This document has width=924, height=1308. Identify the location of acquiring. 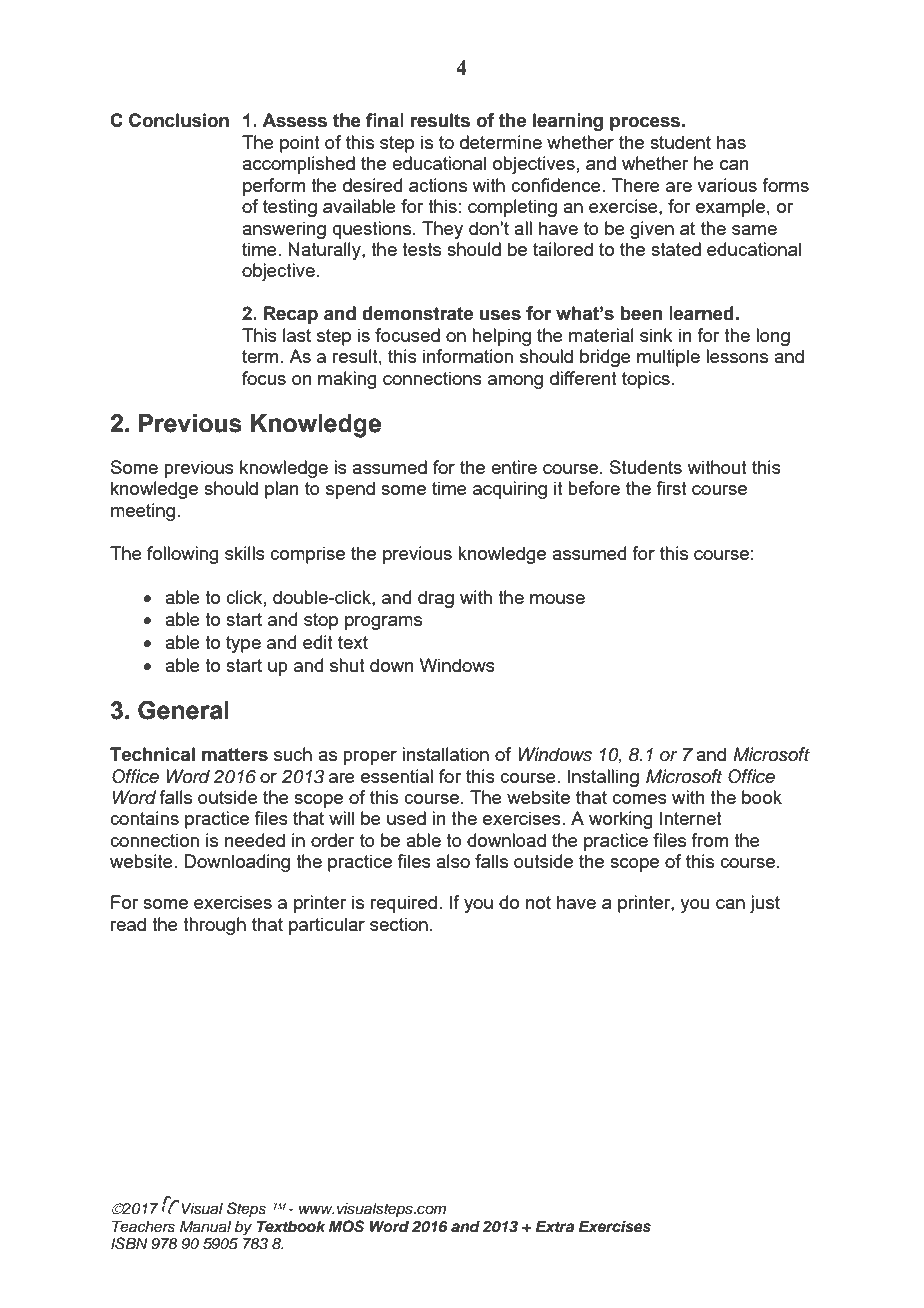
(510, 490).
